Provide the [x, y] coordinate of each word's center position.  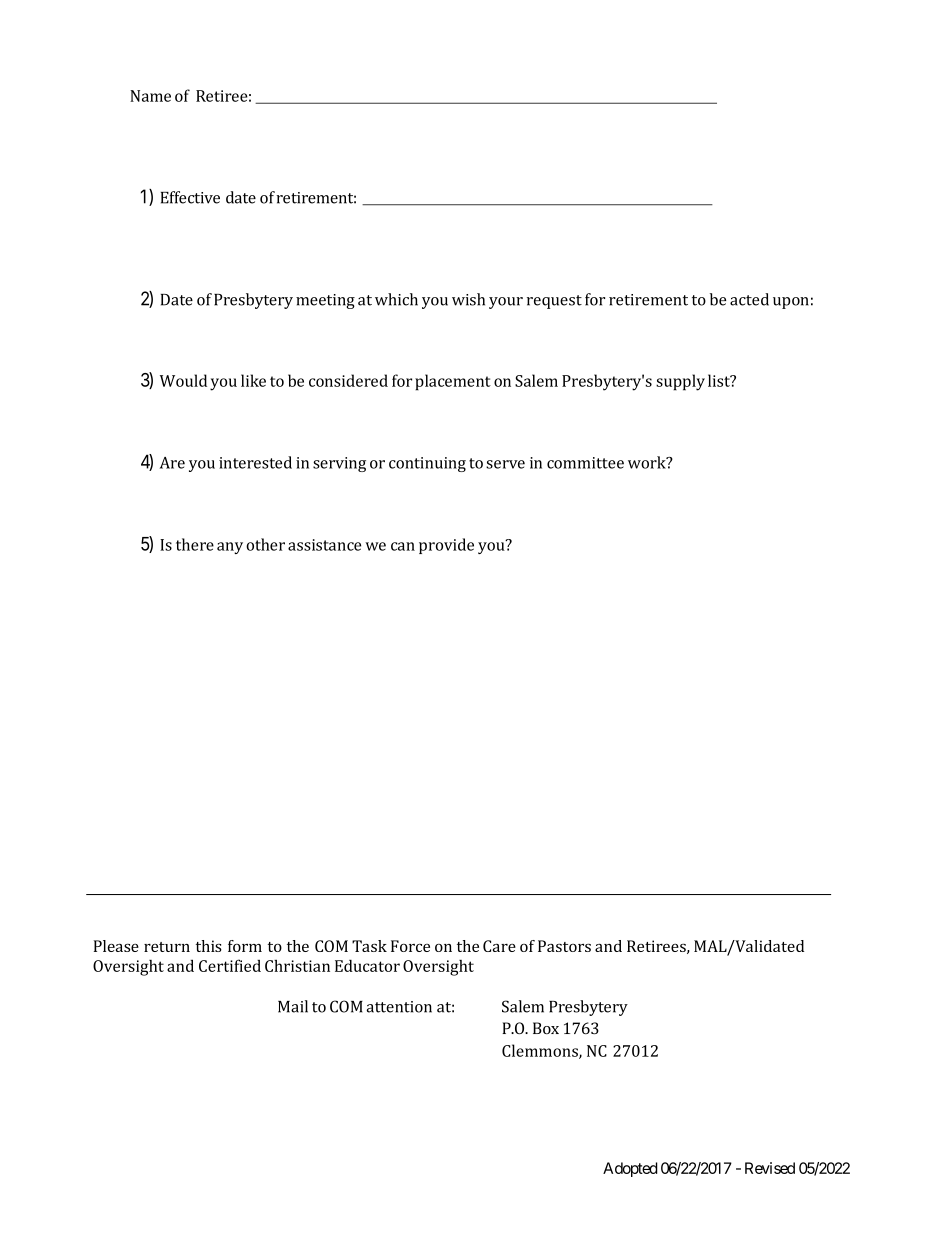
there [195, 544]
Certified [230, 965]
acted [749, 299]
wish [468, 299]
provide [446, 546]
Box [546, 1028]
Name [150, 96]
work [648, 462]
